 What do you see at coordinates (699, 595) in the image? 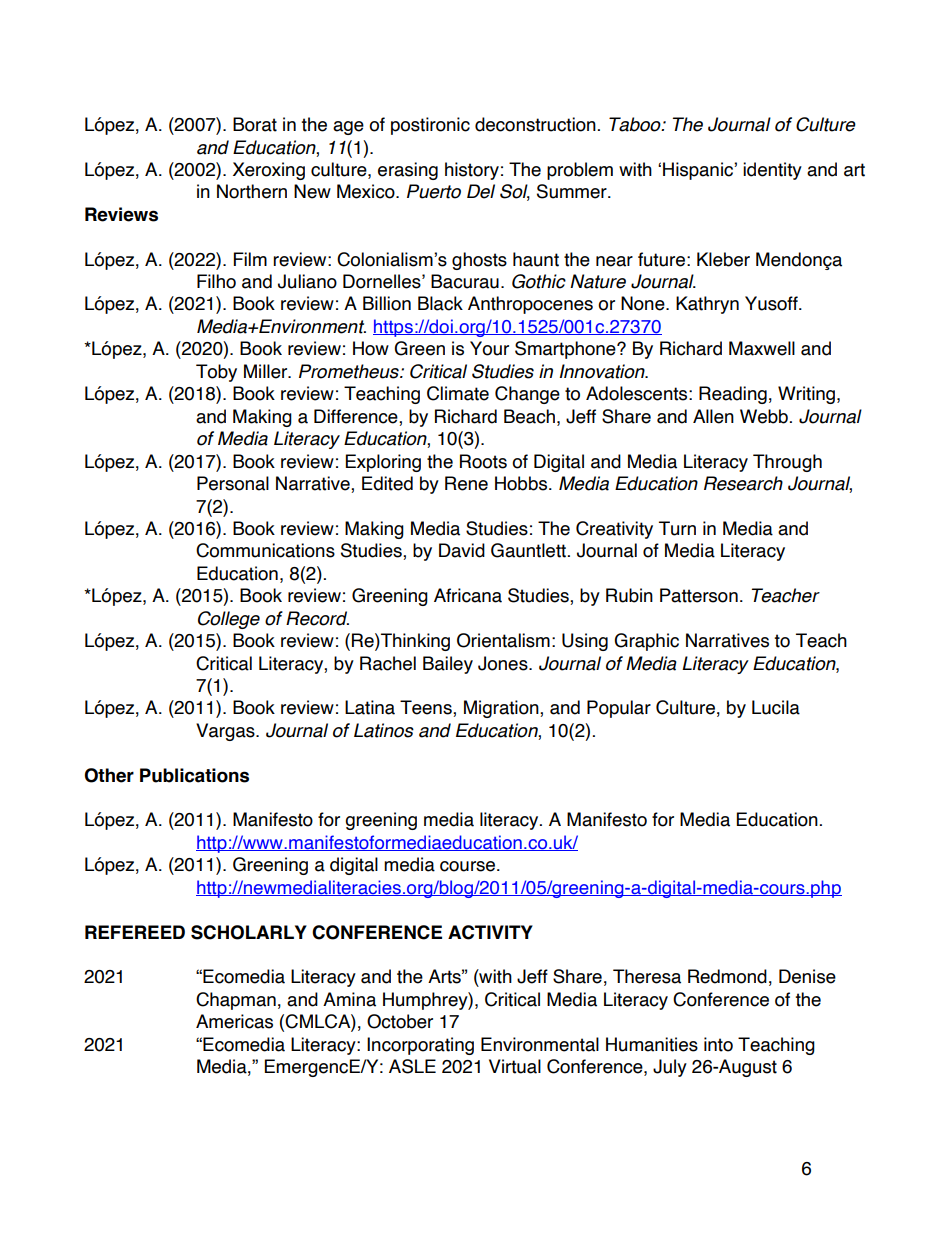
I see `Patterson` at bounding box center [699, 595].
